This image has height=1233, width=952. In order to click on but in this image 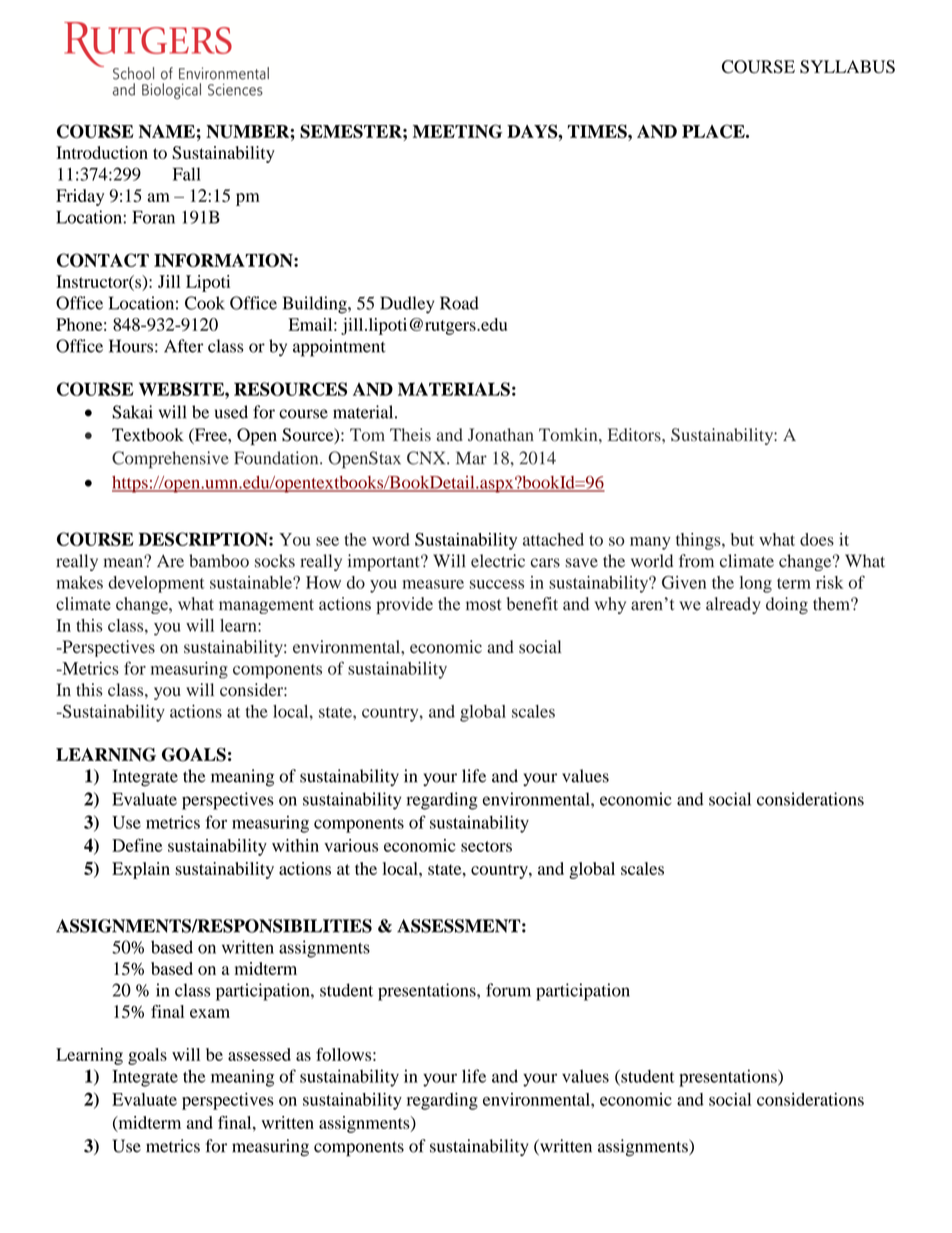, I will do `click(742, 539)`.
